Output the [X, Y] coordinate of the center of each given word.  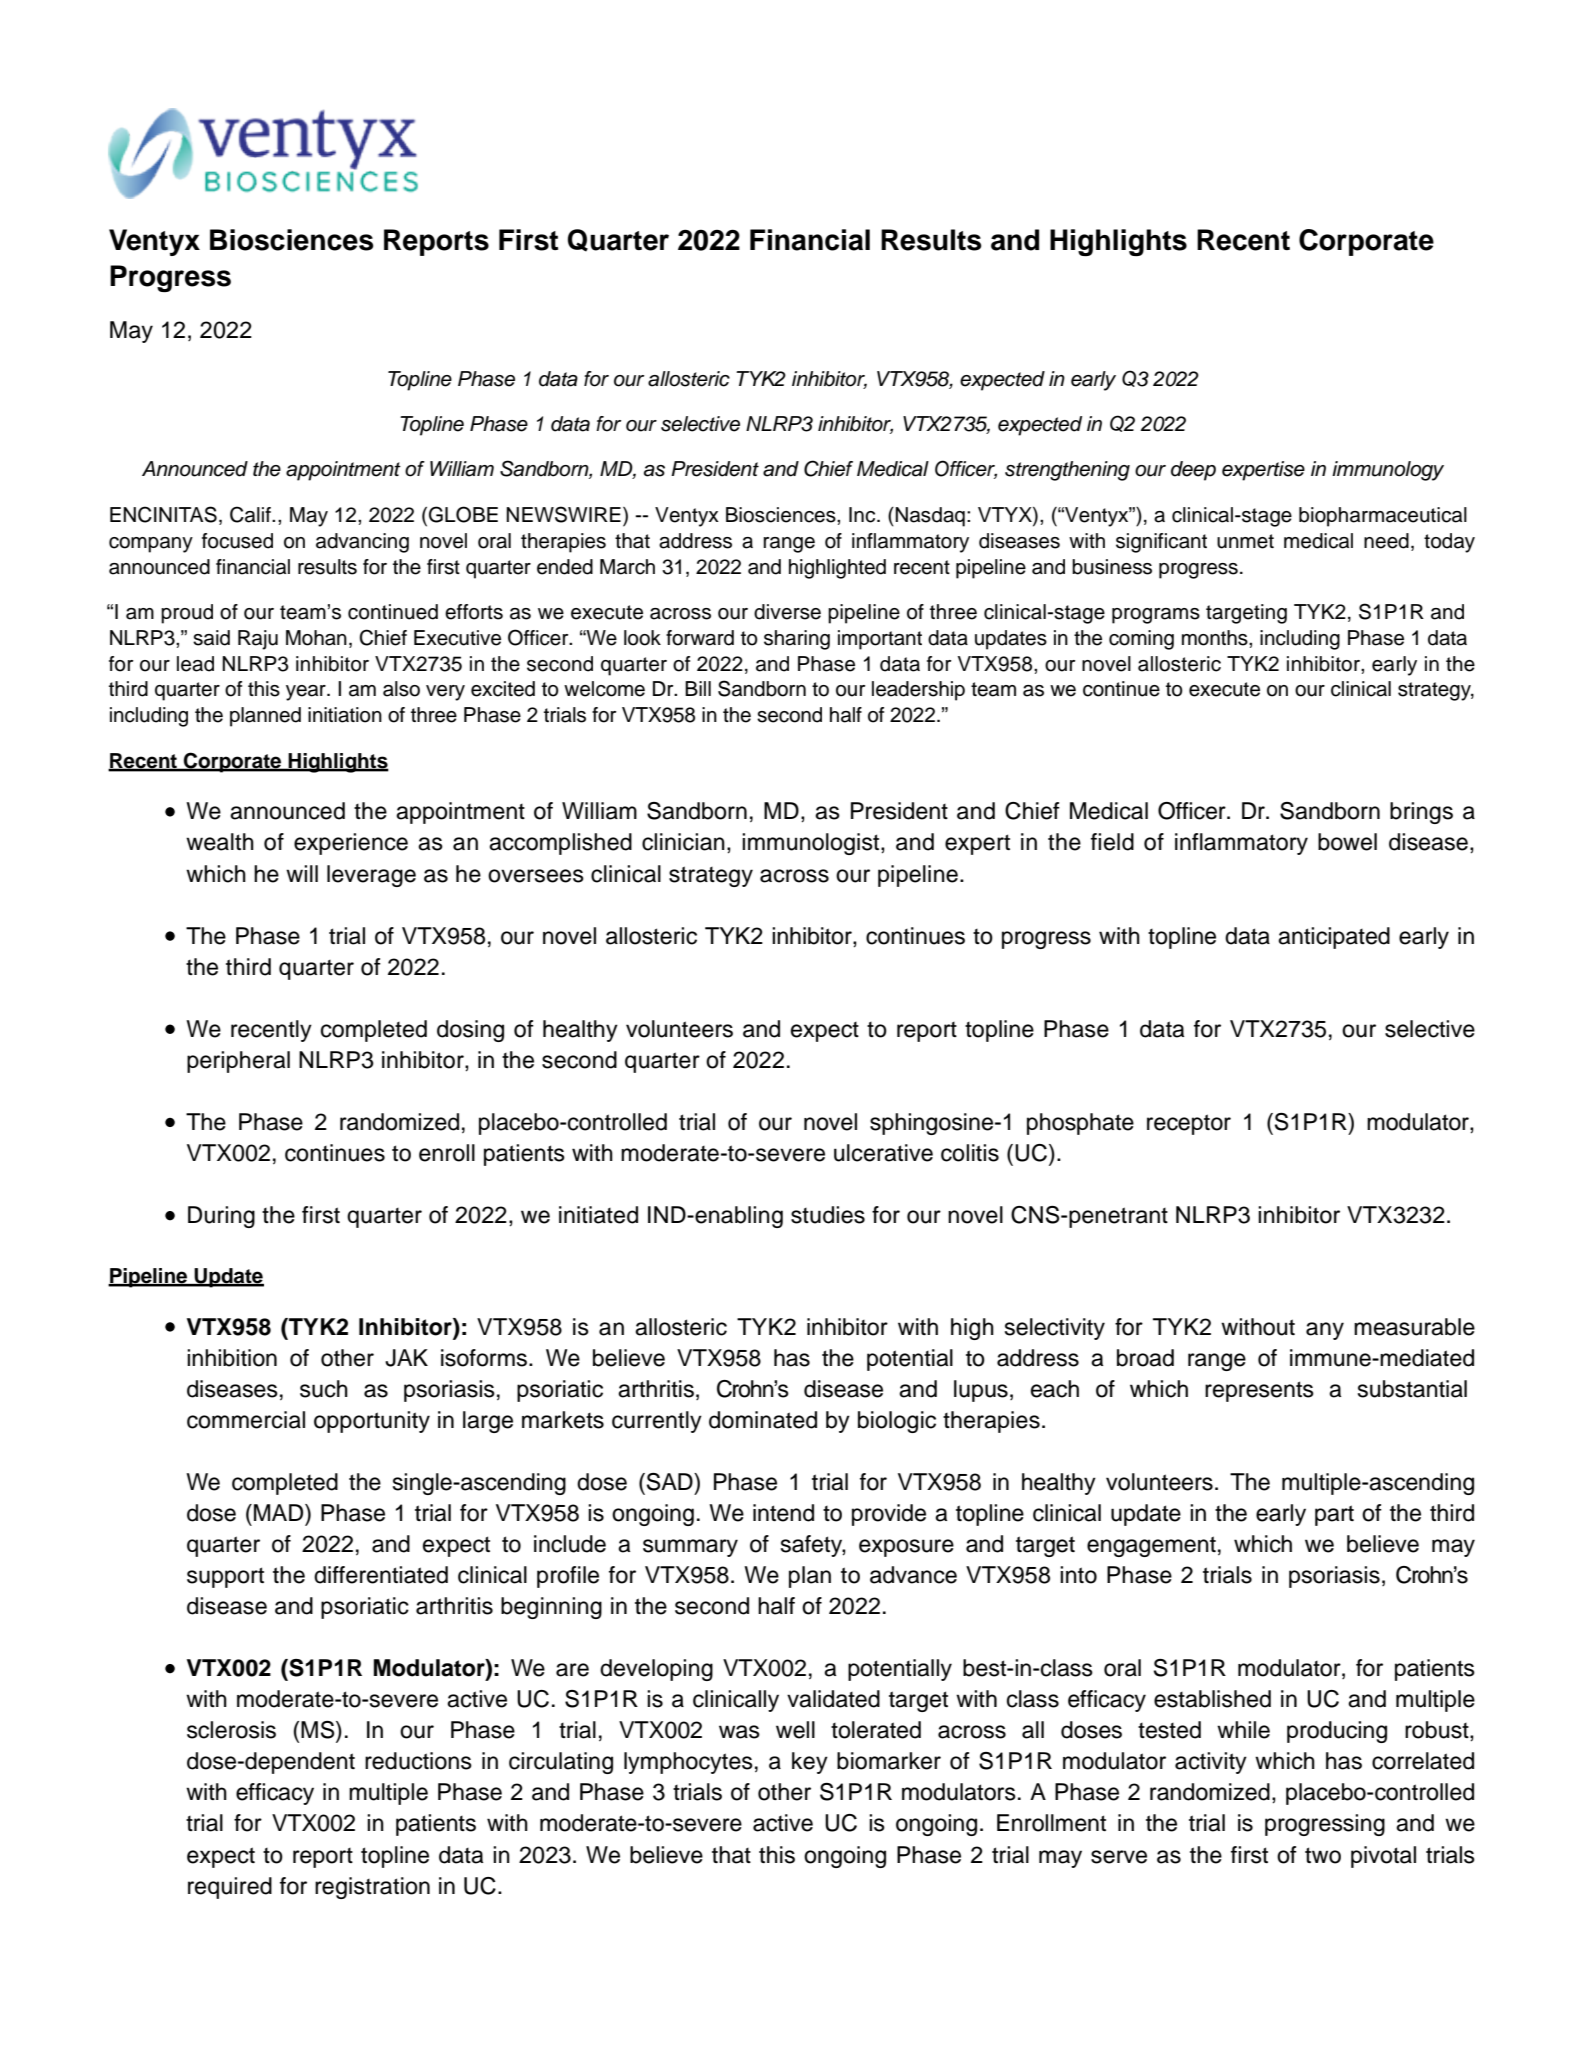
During [221, 1217]
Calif [251, 514]
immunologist [812, 844]
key [810, 1763]
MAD [280, 1512]
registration [372, 1888]
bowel [1347, 842]
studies [828, 1215]
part [1334, 1515]
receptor [1189, 1124]
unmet [1245, 541]
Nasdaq [929, 517]
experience [351, 844]
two [1323, 1855]
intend [783, 1513]
